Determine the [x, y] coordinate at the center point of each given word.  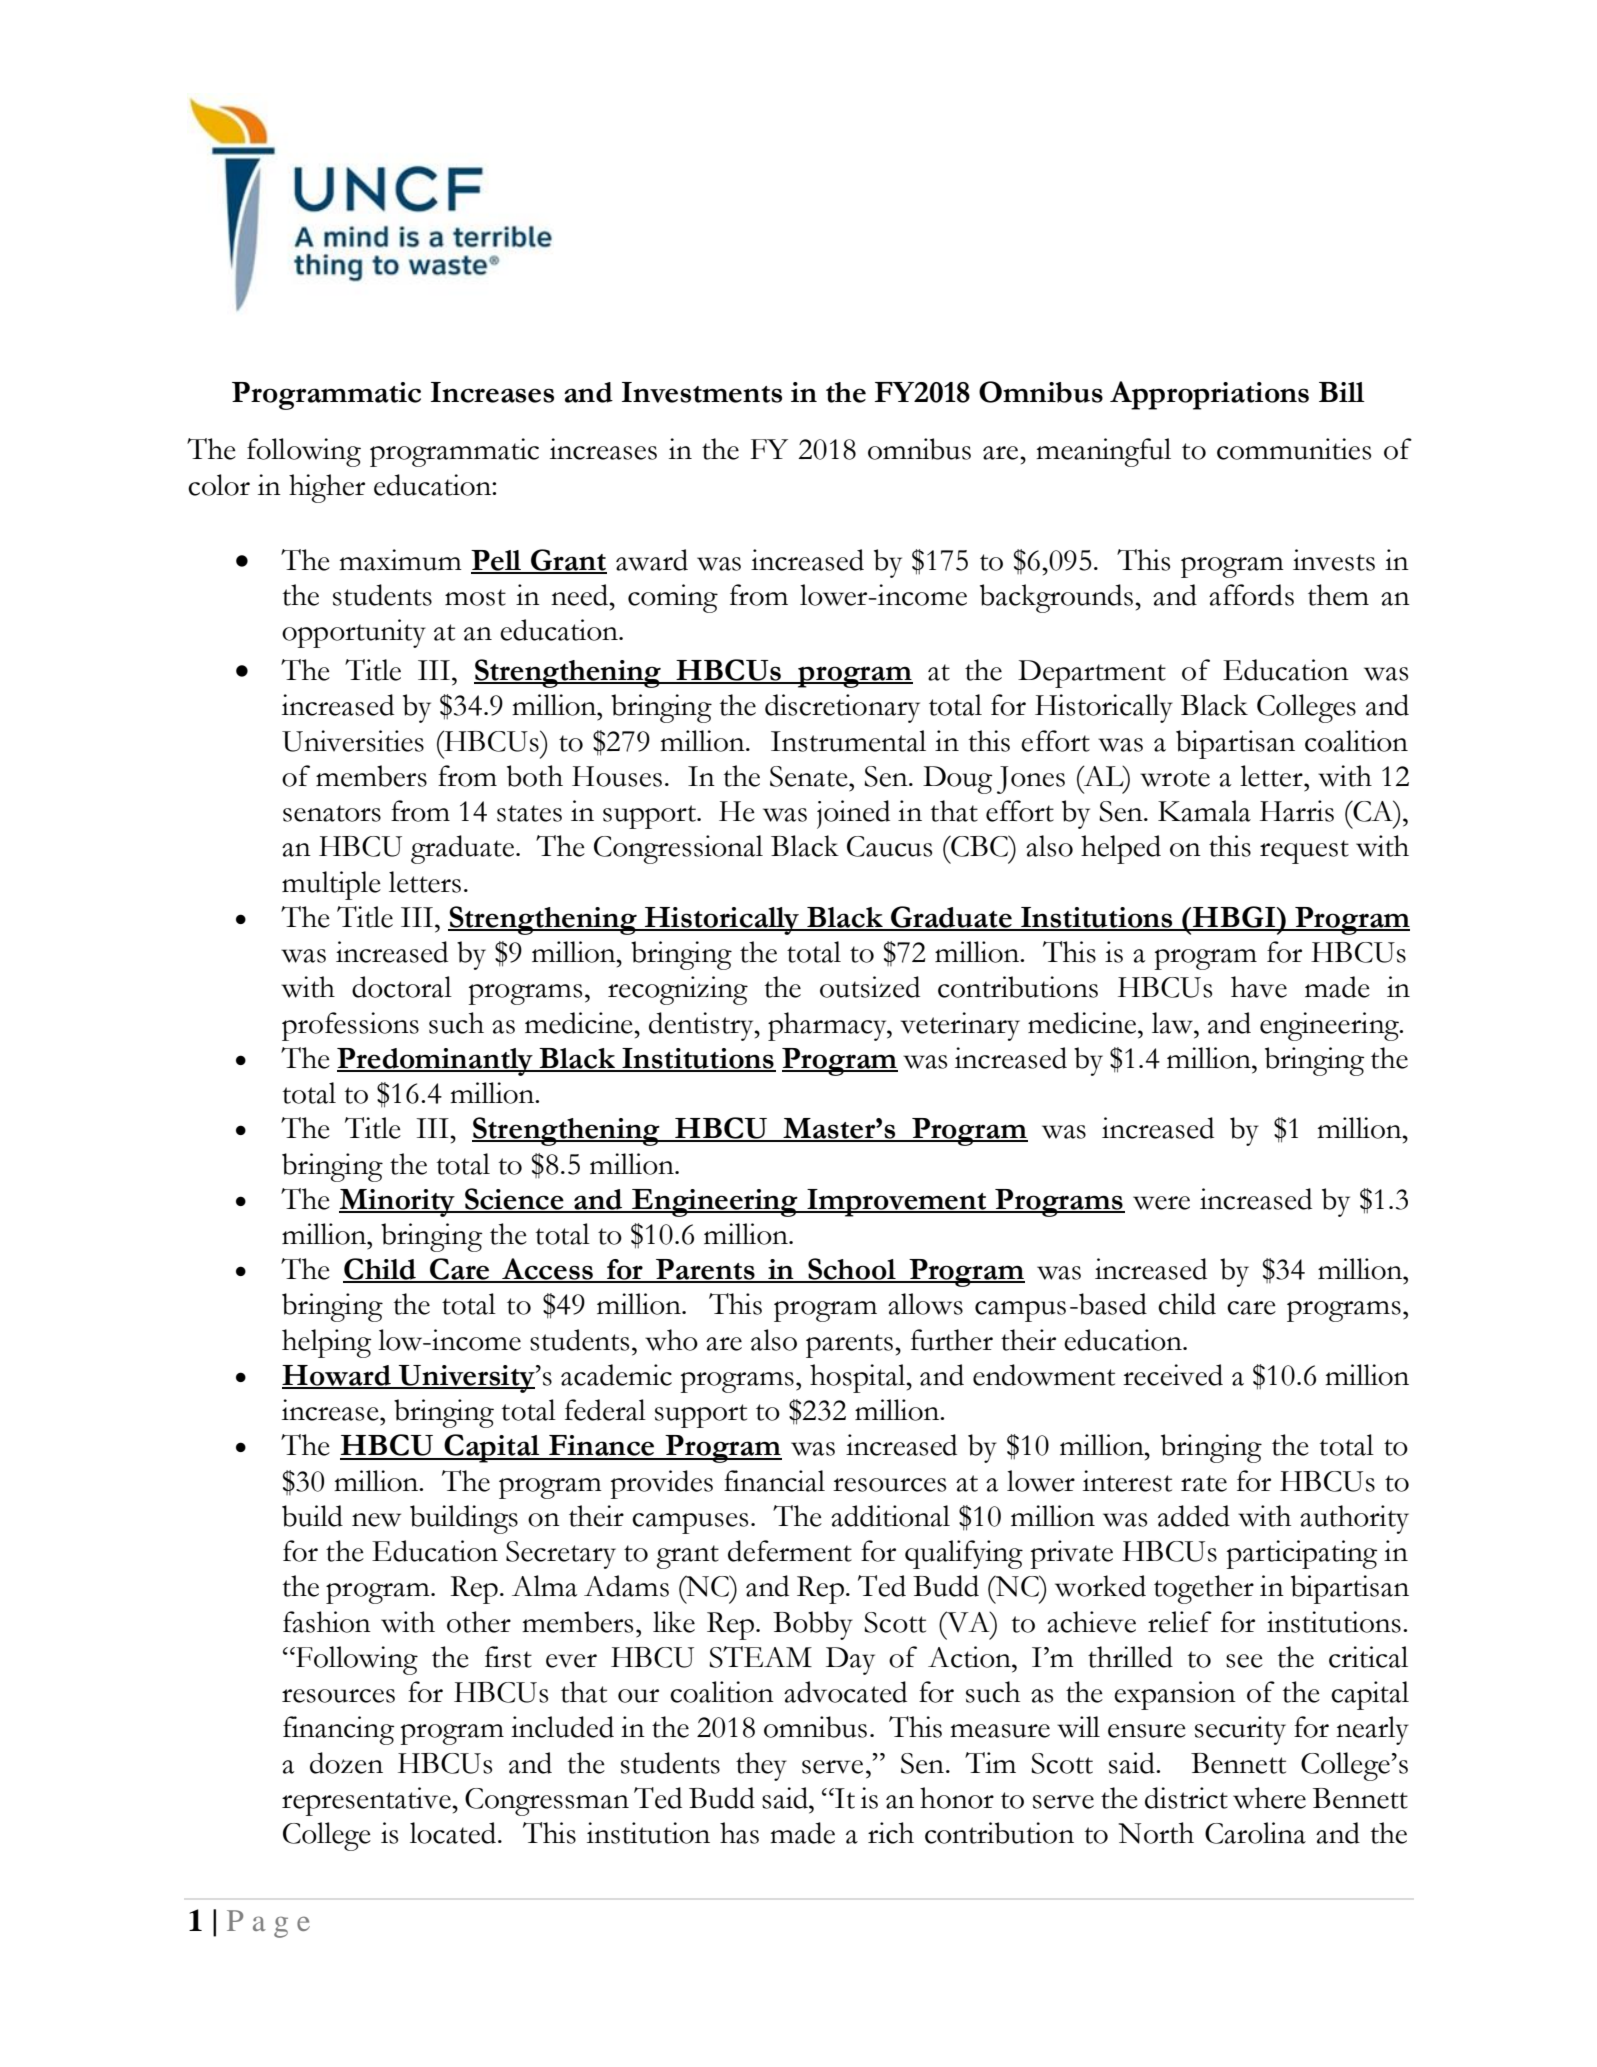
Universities [353, 741]
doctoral [402, 987]
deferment [790, 1551]
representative [367, 1801]
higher [327, 488]
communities [1294, 449]
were [1161, 1203]
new [376, 1520]
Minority [398, 1203]
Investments [702, 392]
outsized [870, 987]
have [1259, 987]
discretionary [842, 708]
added [1194, 1516]
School [852, 1270]
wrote [1175, 778]
